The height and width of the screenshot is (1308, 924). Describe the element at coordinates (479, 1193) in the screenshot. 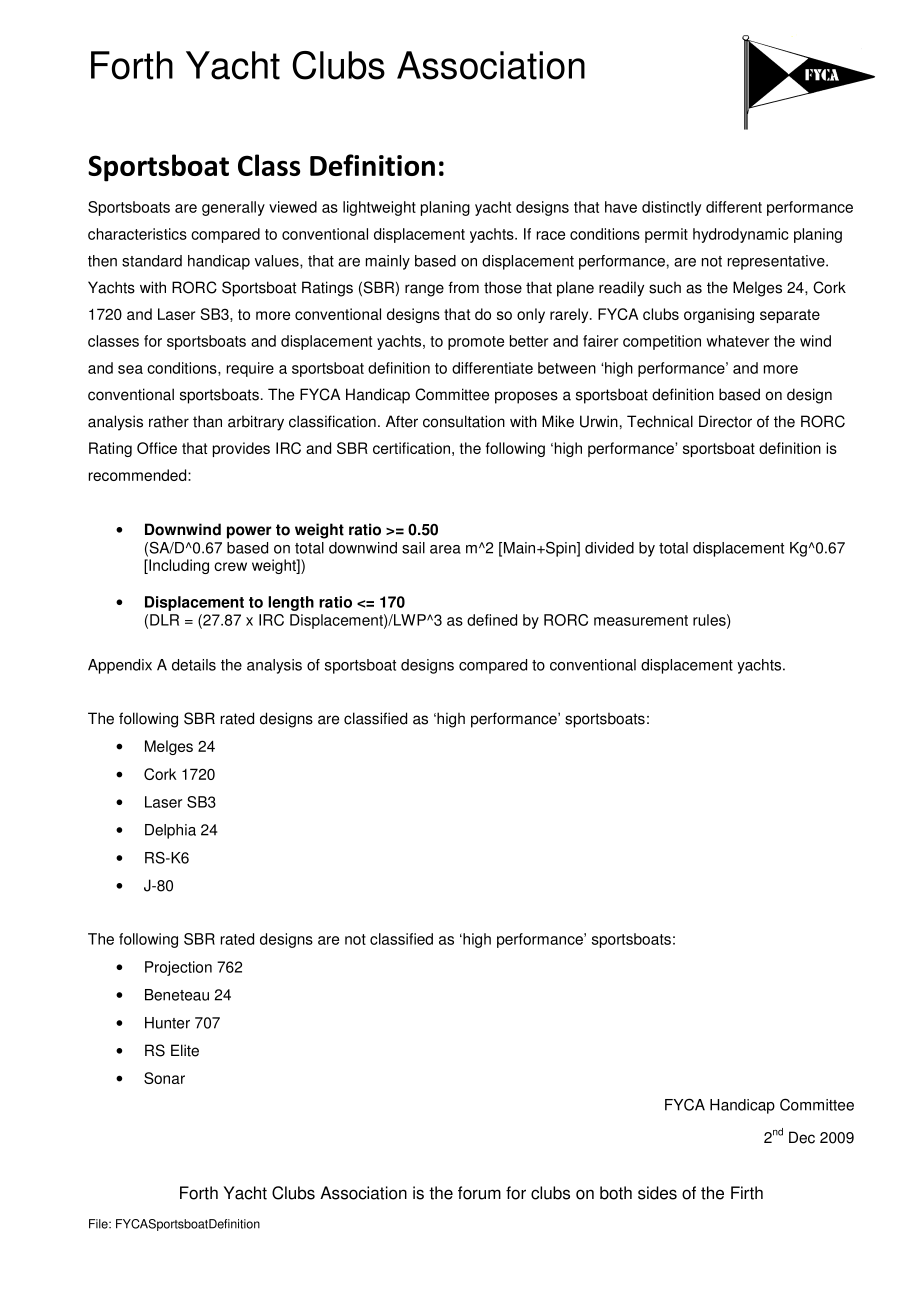

I see `forum` at that location.
